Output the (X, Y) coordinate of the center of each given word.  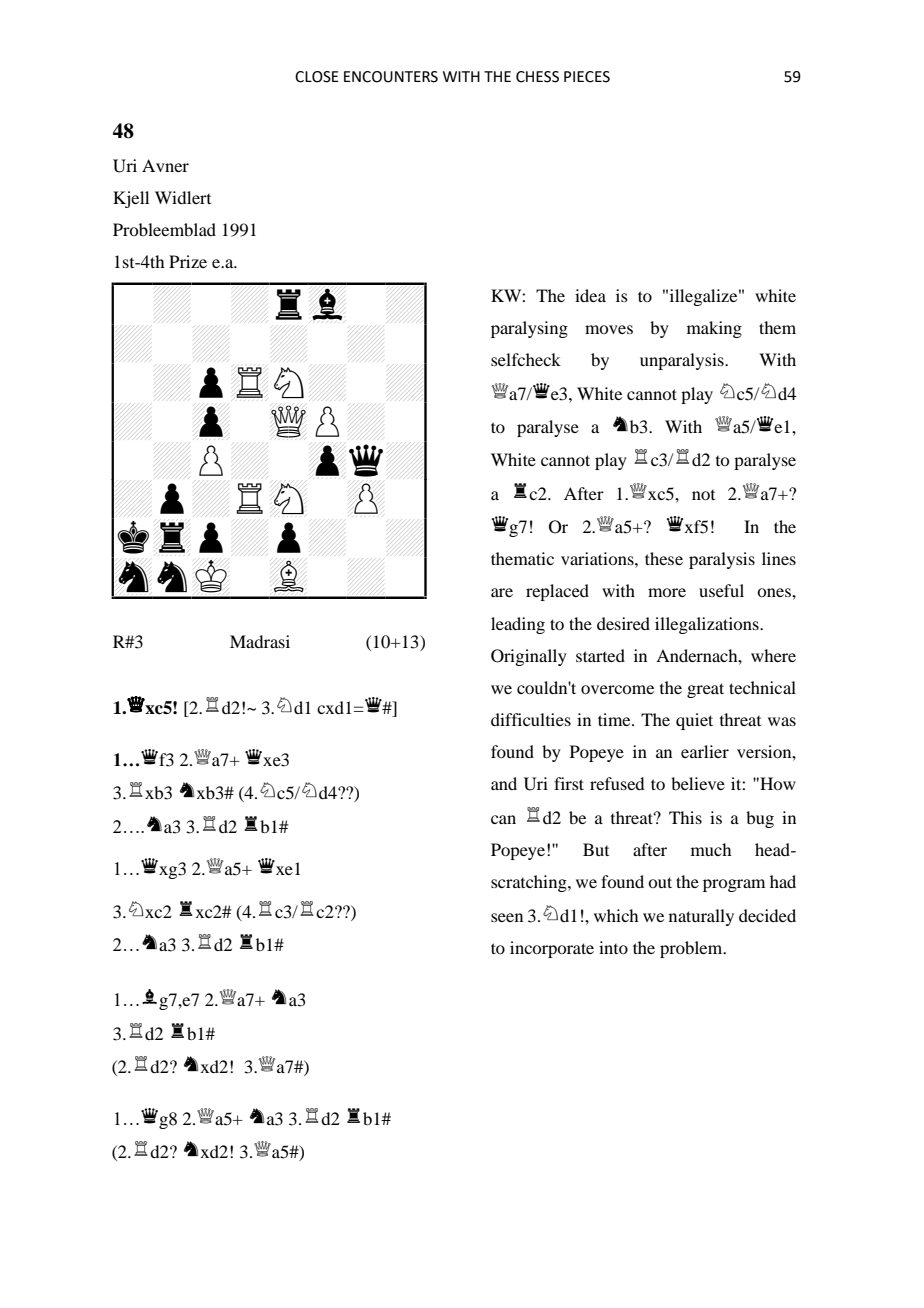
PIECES (587, 77)
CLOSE (317, 77)
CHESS (537, 77)
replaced (557, 592)
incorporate (552, 949)
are (502, 592)
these (664, 558)
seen (507, 917)
